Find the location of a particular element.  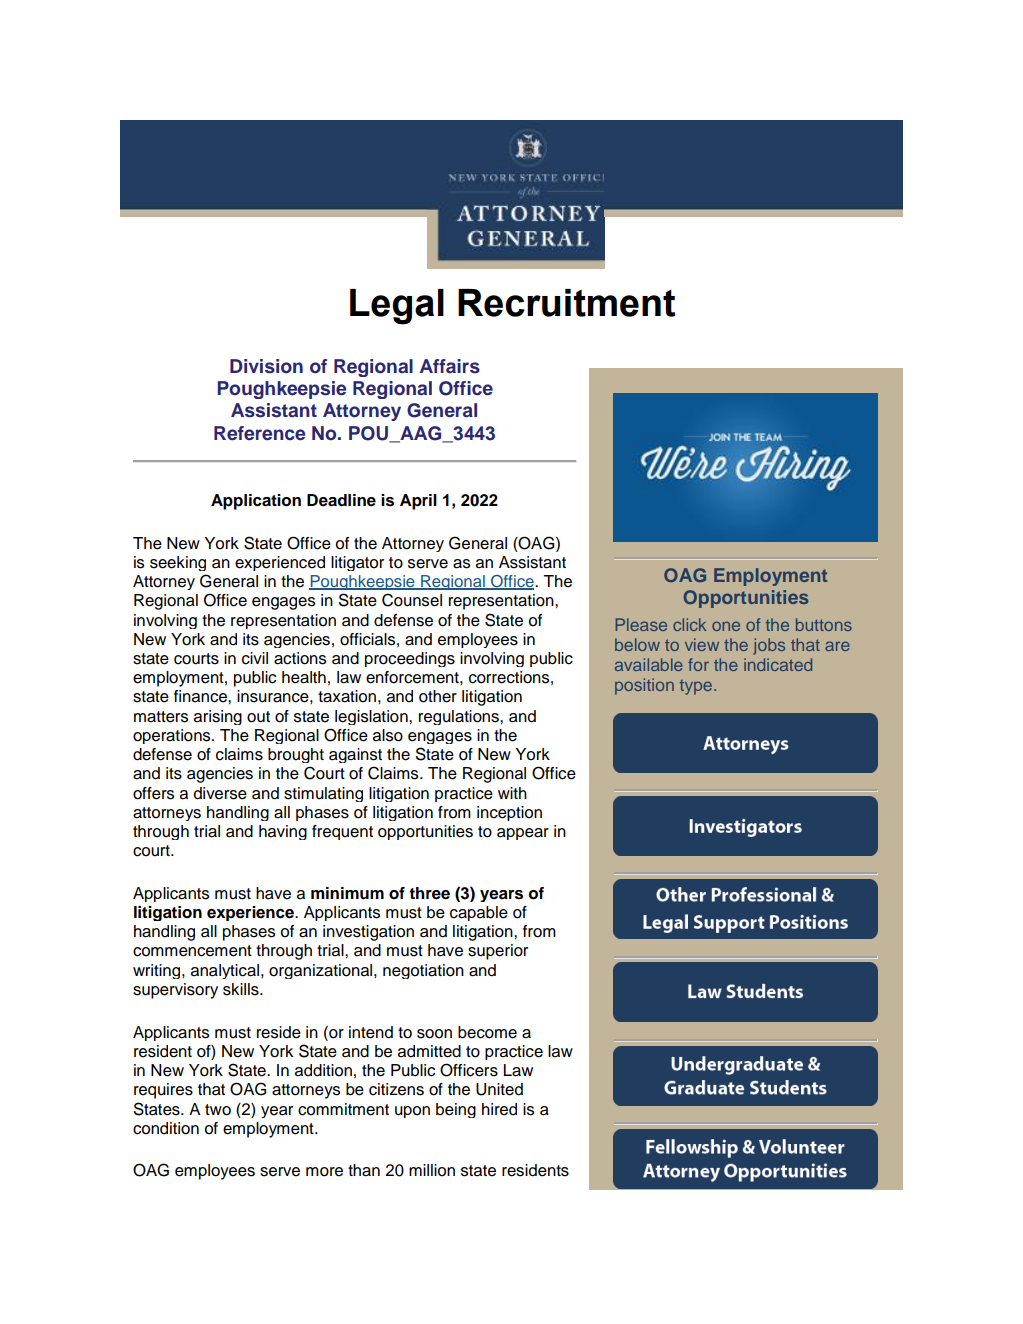

one is located at coordinates (726, 626).
